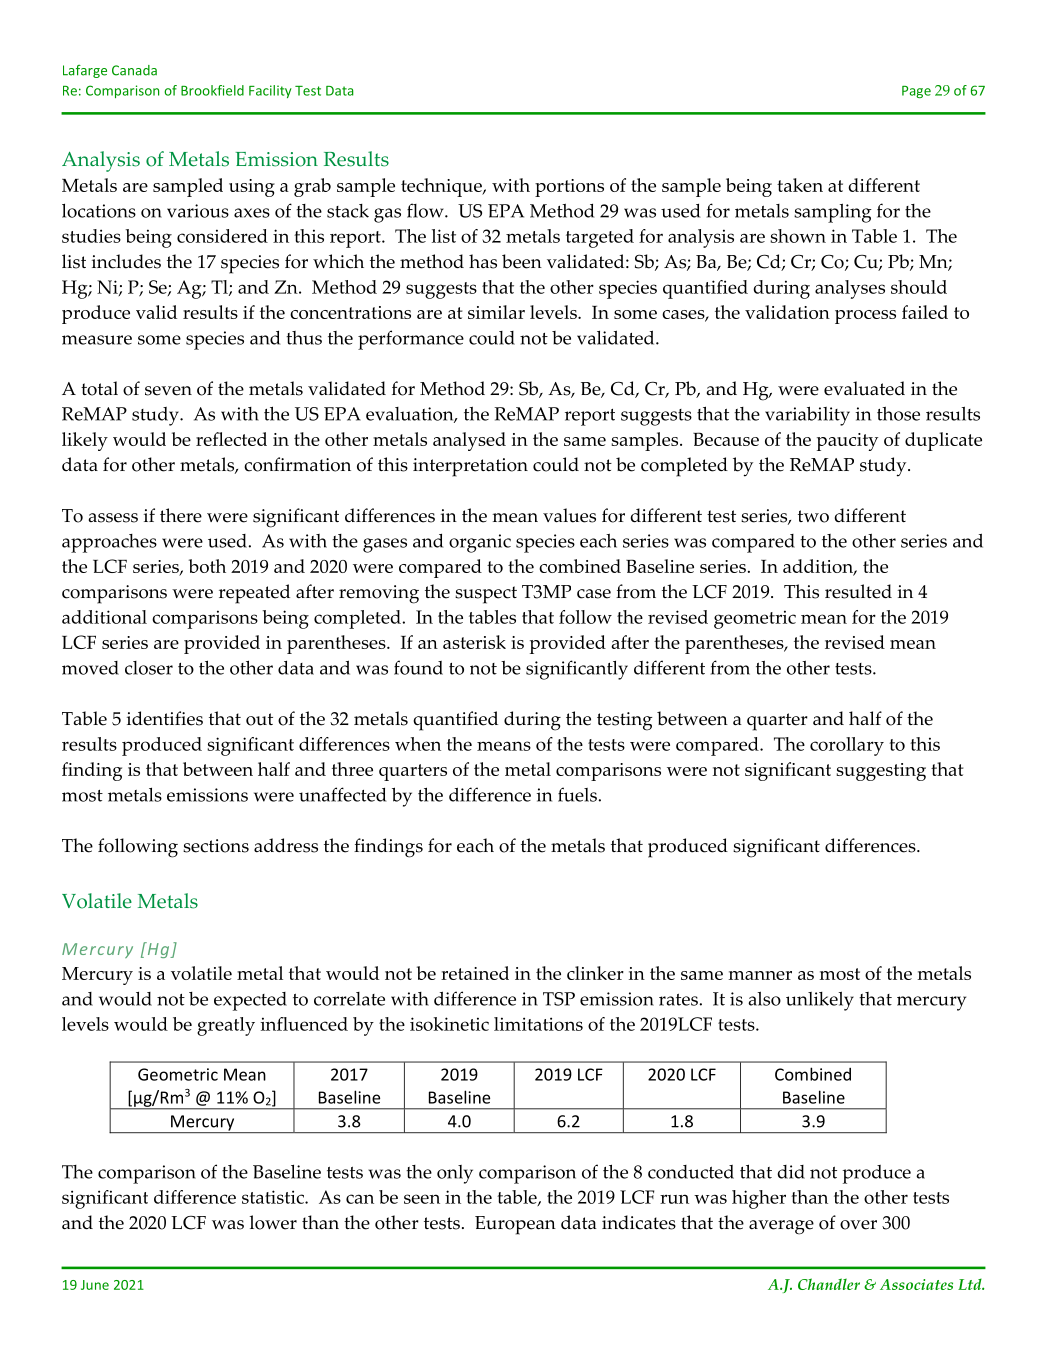 The height and width of the screenshot is (1355, 1047). Describe the element at coordinates (569, 188) in the screenshot. I see `portions` at that location.
